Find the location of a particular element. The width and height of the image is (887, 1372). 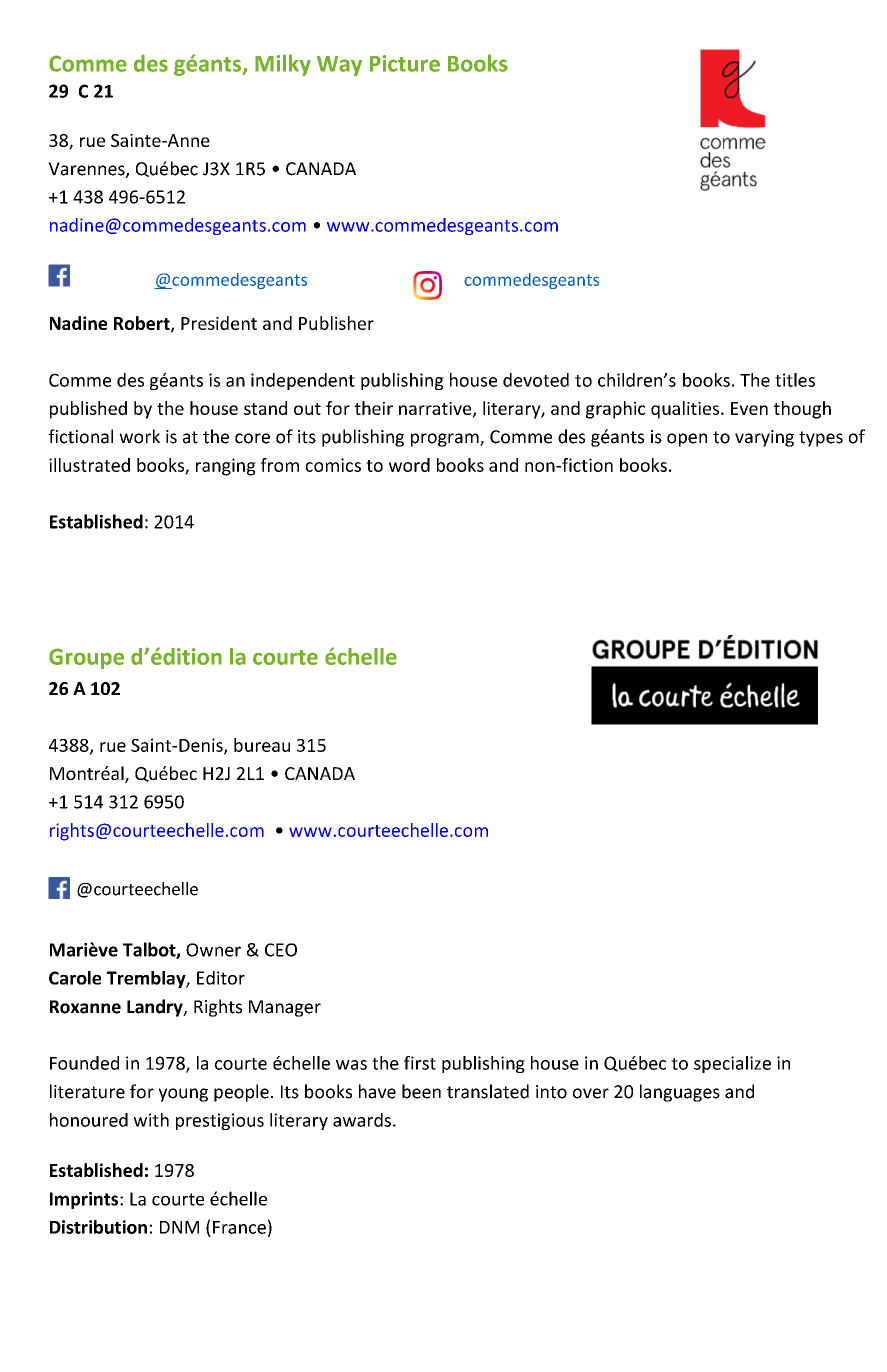

specialize is located at coordinates (732, 1064).
